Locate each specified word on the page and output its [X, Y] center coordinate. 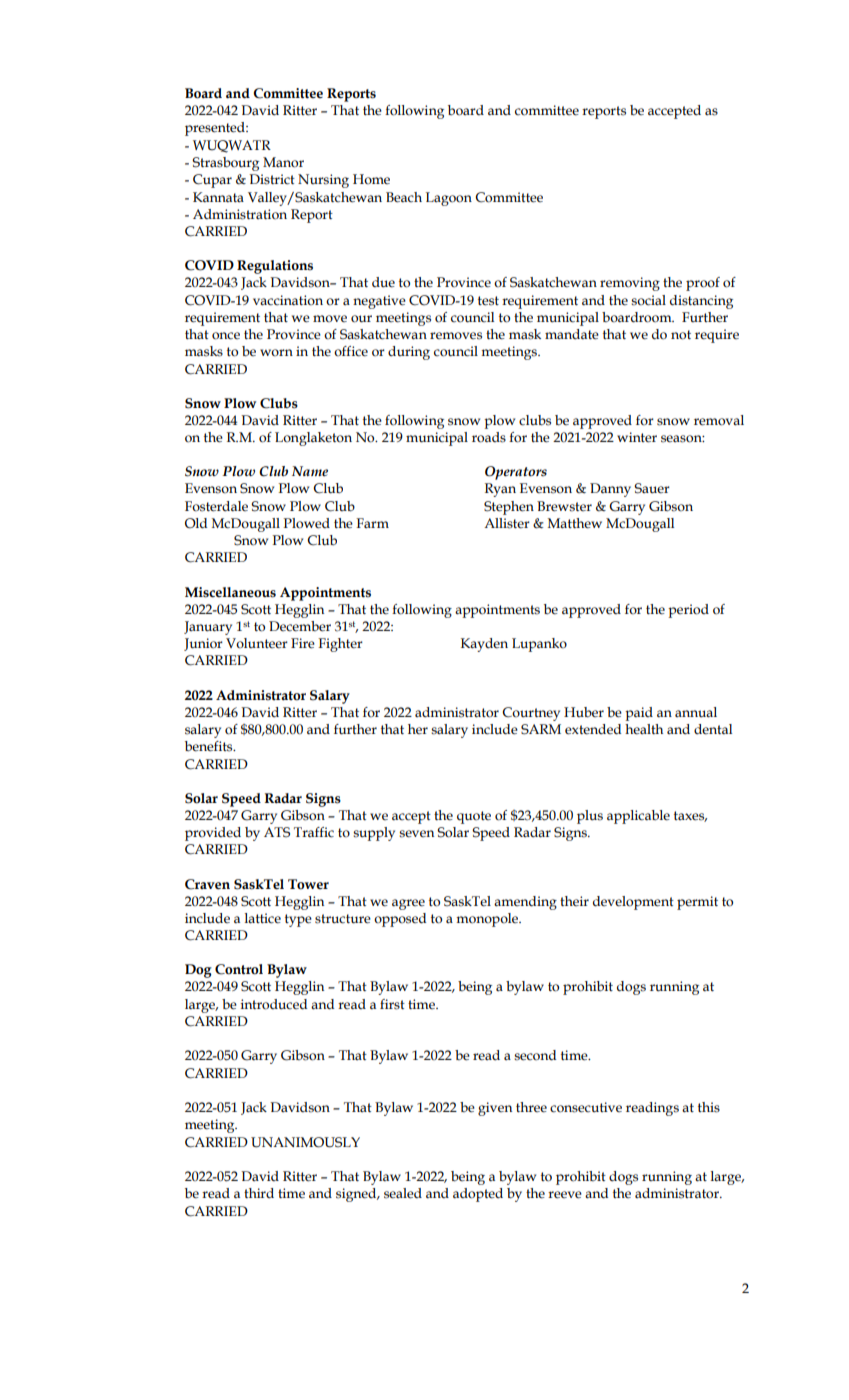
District [272, 179]
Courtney [531, 714]
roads [489, 437]
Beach [404, 197]
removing [630, 284]
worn [276, 353]
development [633, 903]
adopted [478, 1195]
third [259, 1193]
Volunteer [257, 643]
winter [637, 437]
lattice [263, 918]
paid [639, 714]
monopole [488, 920]
